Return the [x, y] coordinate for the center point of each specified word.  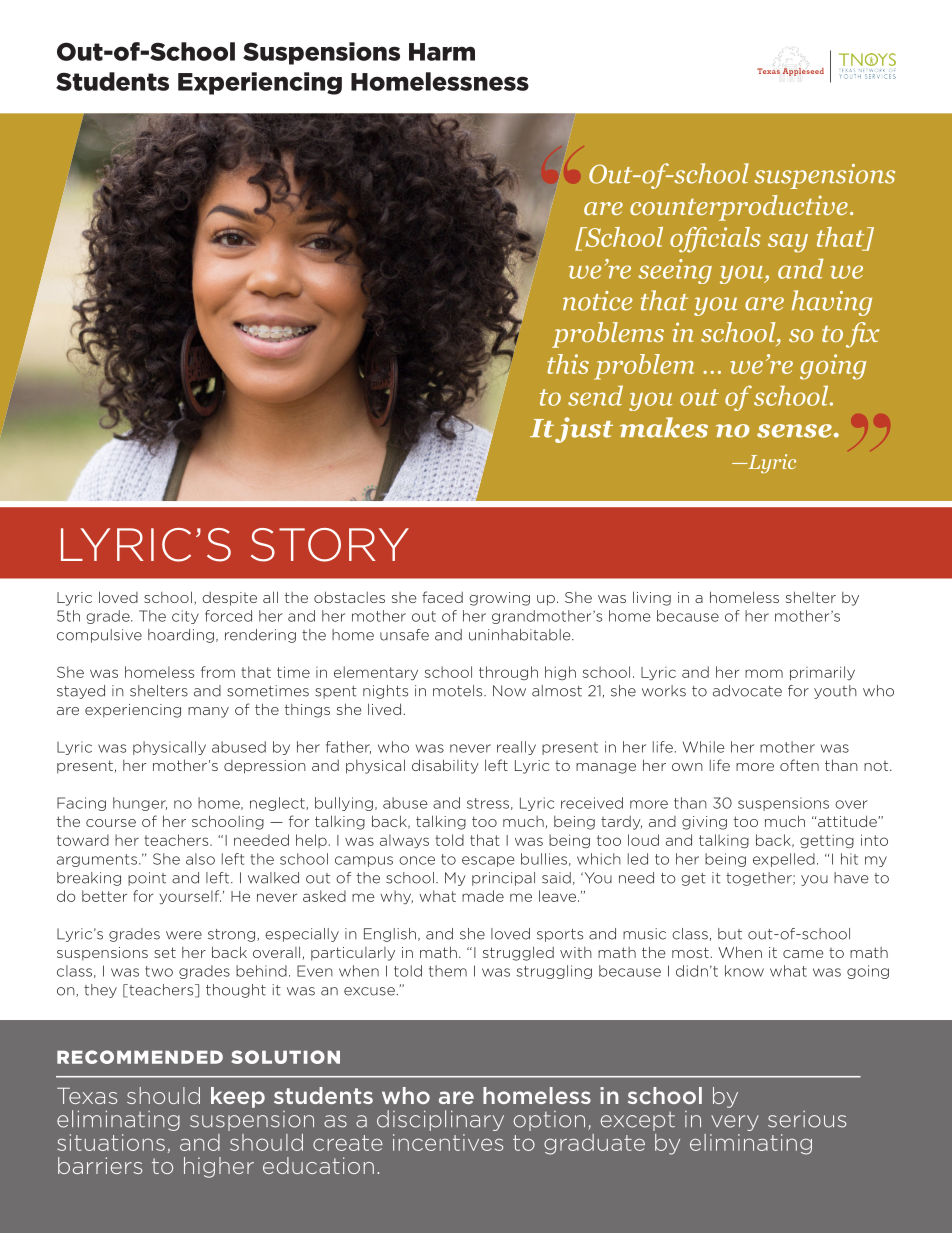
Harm [442, 52]
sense [794, 431]
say [788, 243]
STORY [330, 545]
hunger [140, 804]
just [584, 430]
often [799, 765]
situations [111, 1142]
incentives [448, 1142]
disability [445, 766]
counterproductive [739, 208]
